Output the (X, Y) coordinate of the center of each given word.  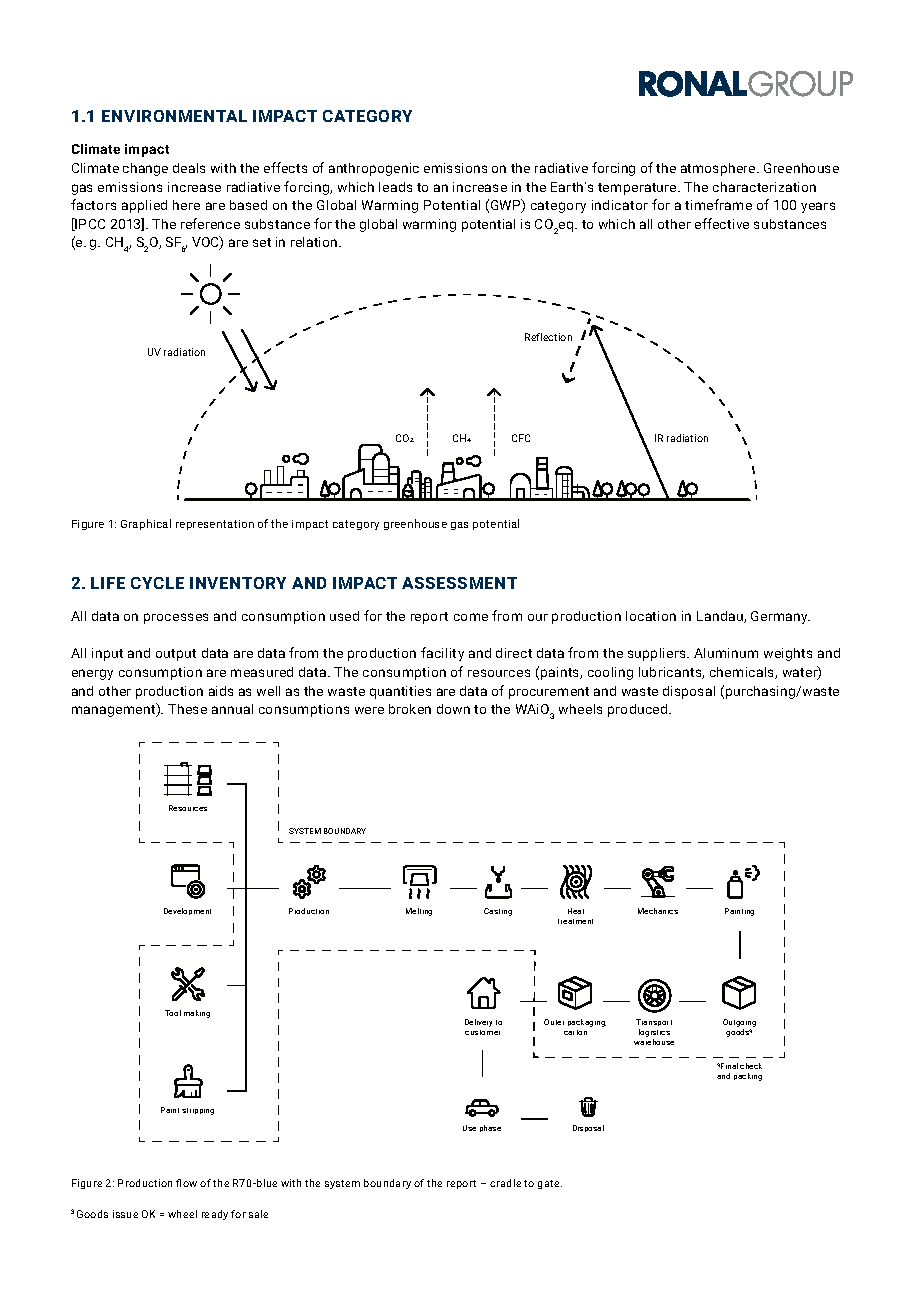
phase (490, 1128)
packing (748, 1077)
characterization (764, 187)
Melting (419, 912)
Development (187, 911)
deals (189, 168)
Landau (721, 617)
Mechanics (658, 911)
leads (395, 187)
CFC (521, 438)
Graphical (146, 524)
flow (186, 1183)
